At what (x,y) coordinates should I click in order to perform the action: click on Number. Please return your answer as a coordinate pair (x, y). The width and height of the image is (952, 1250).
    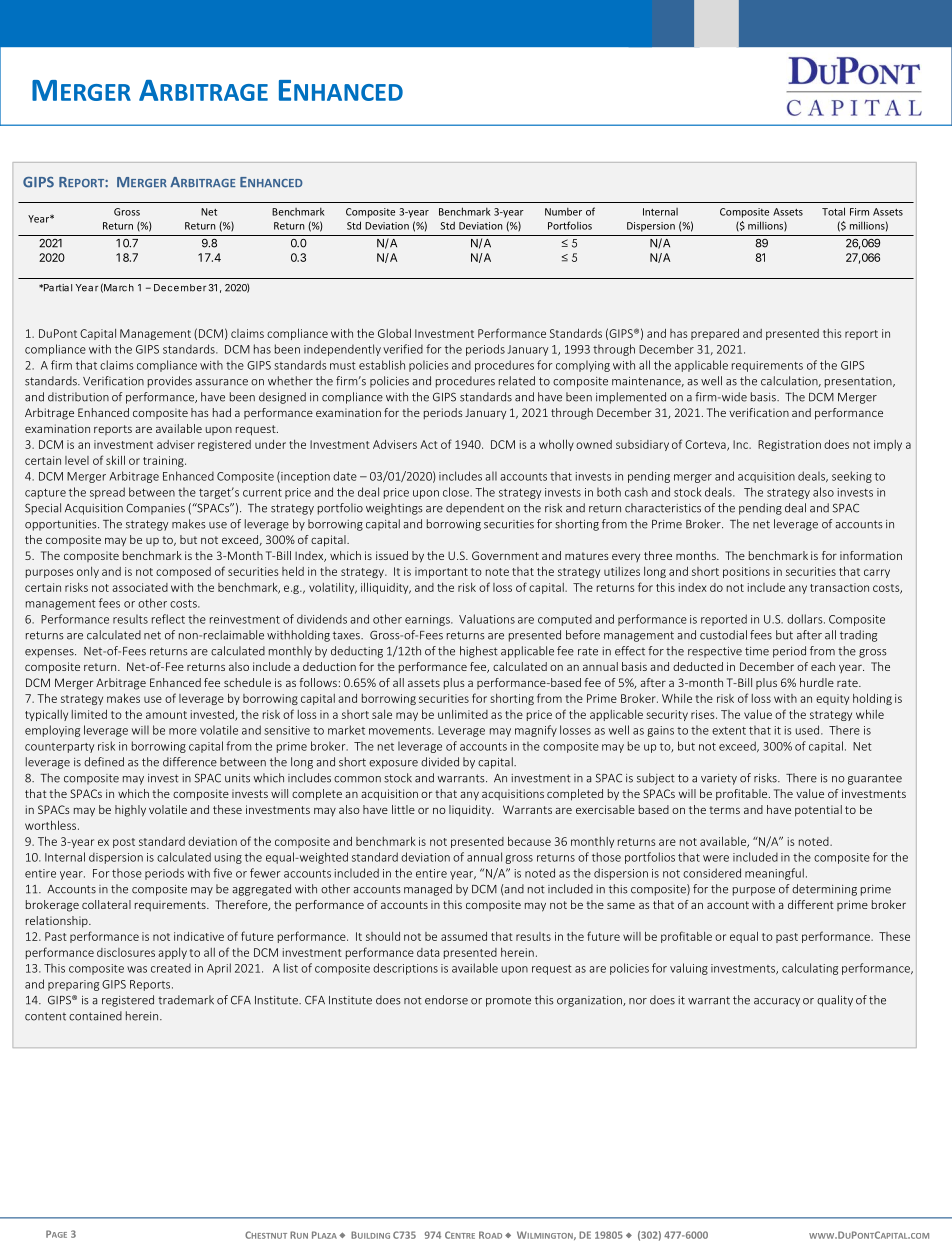
    Looking at the image, I should click on (563, 212).
